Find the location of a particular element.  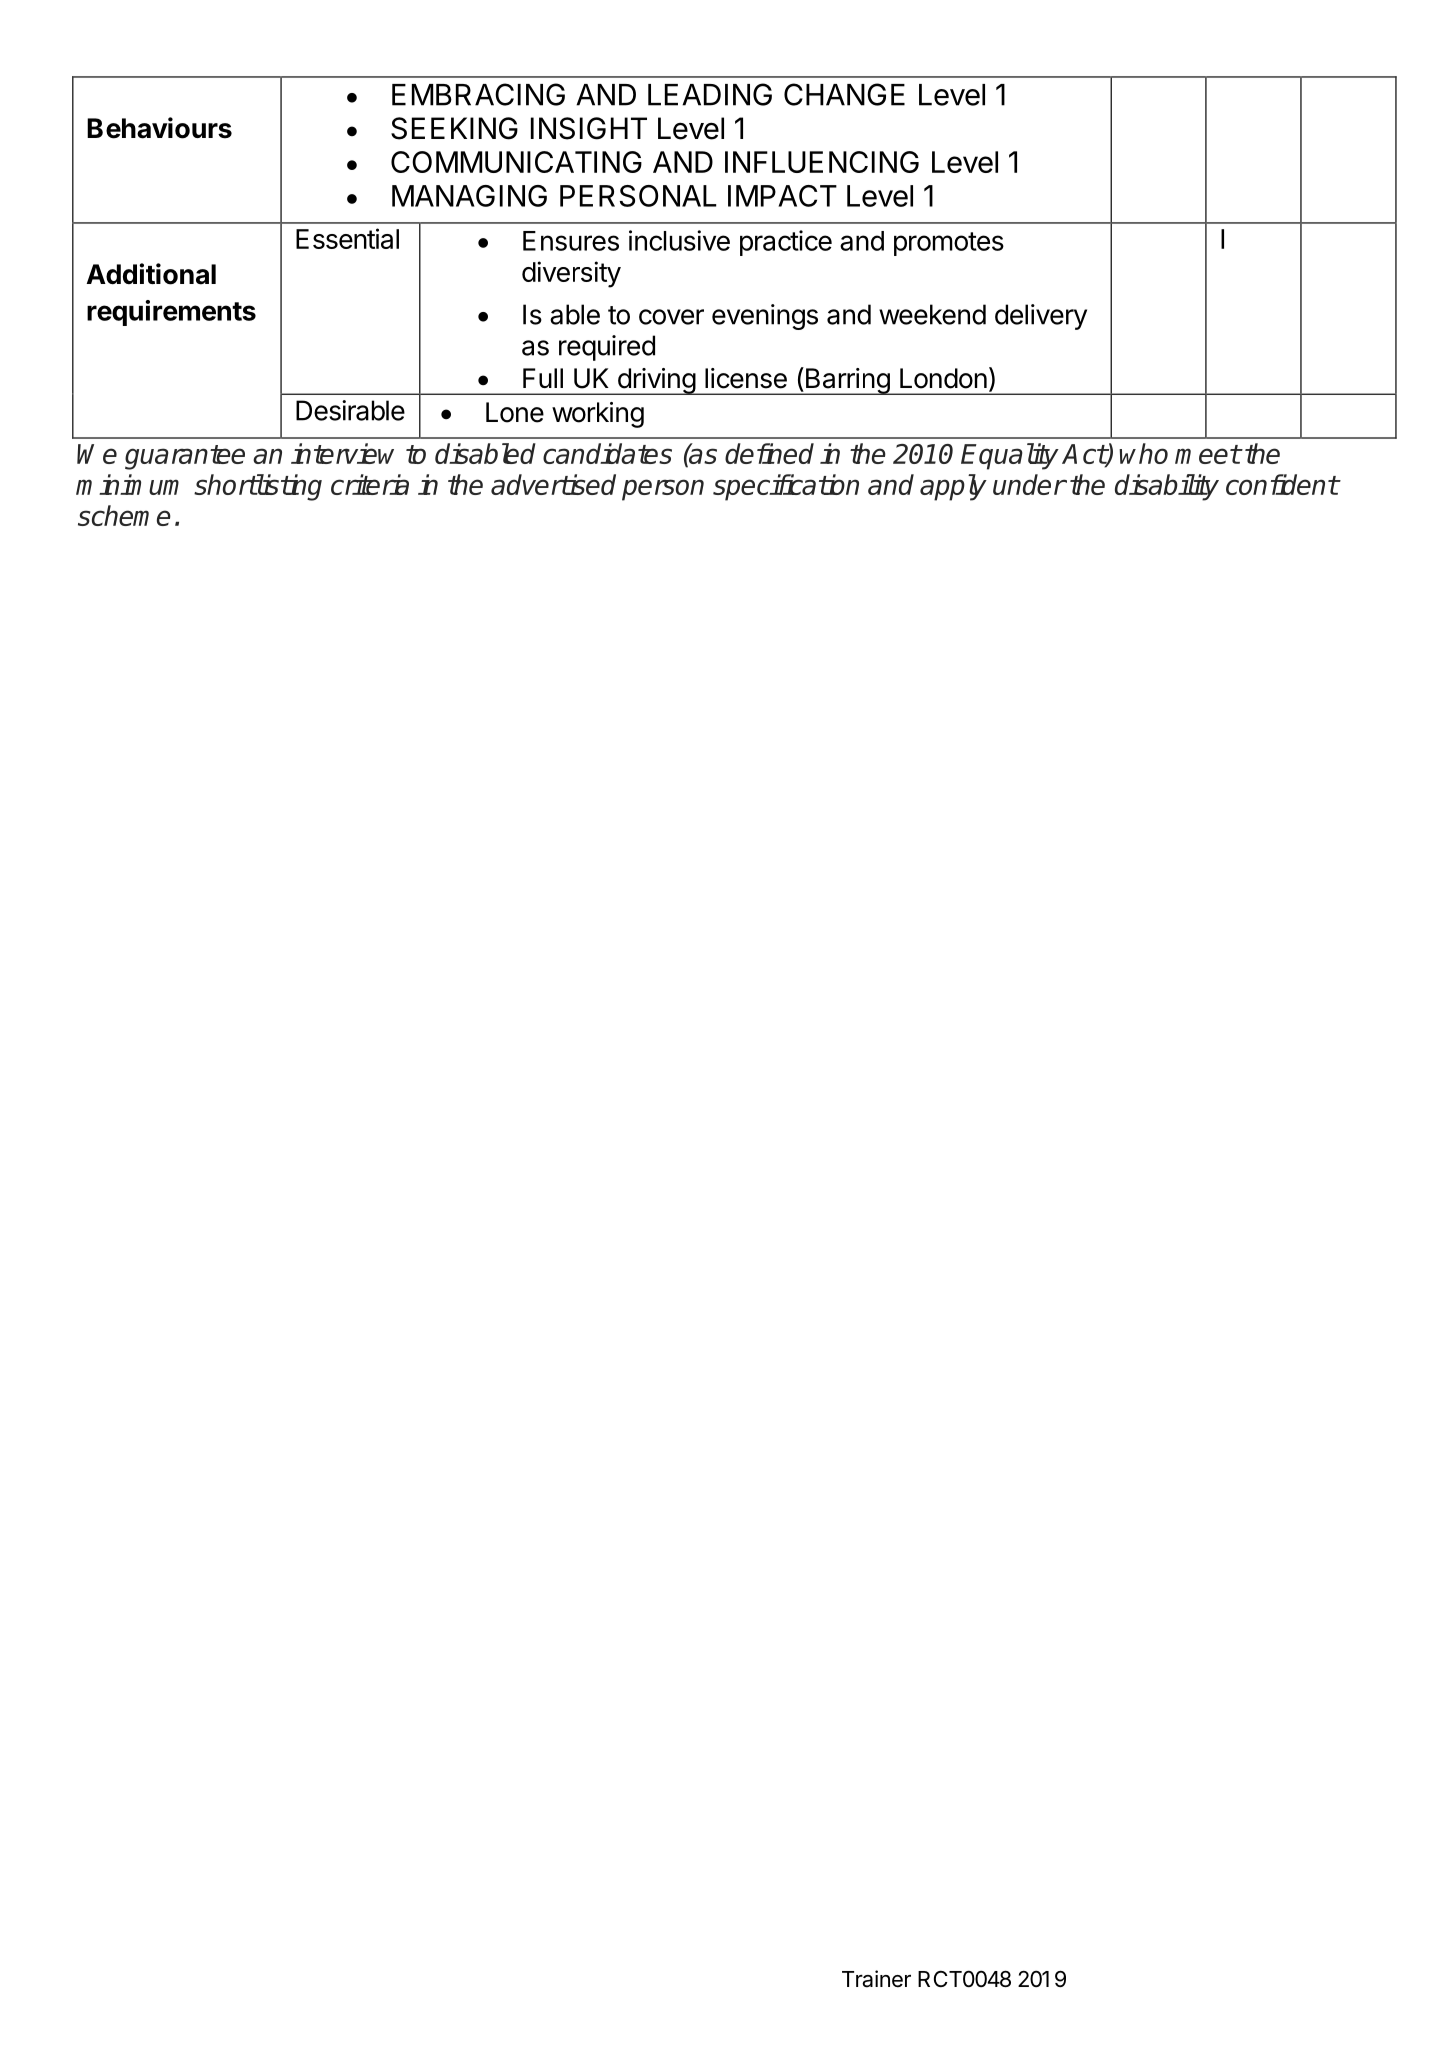

advertised is located at coordinates (553, 484).
